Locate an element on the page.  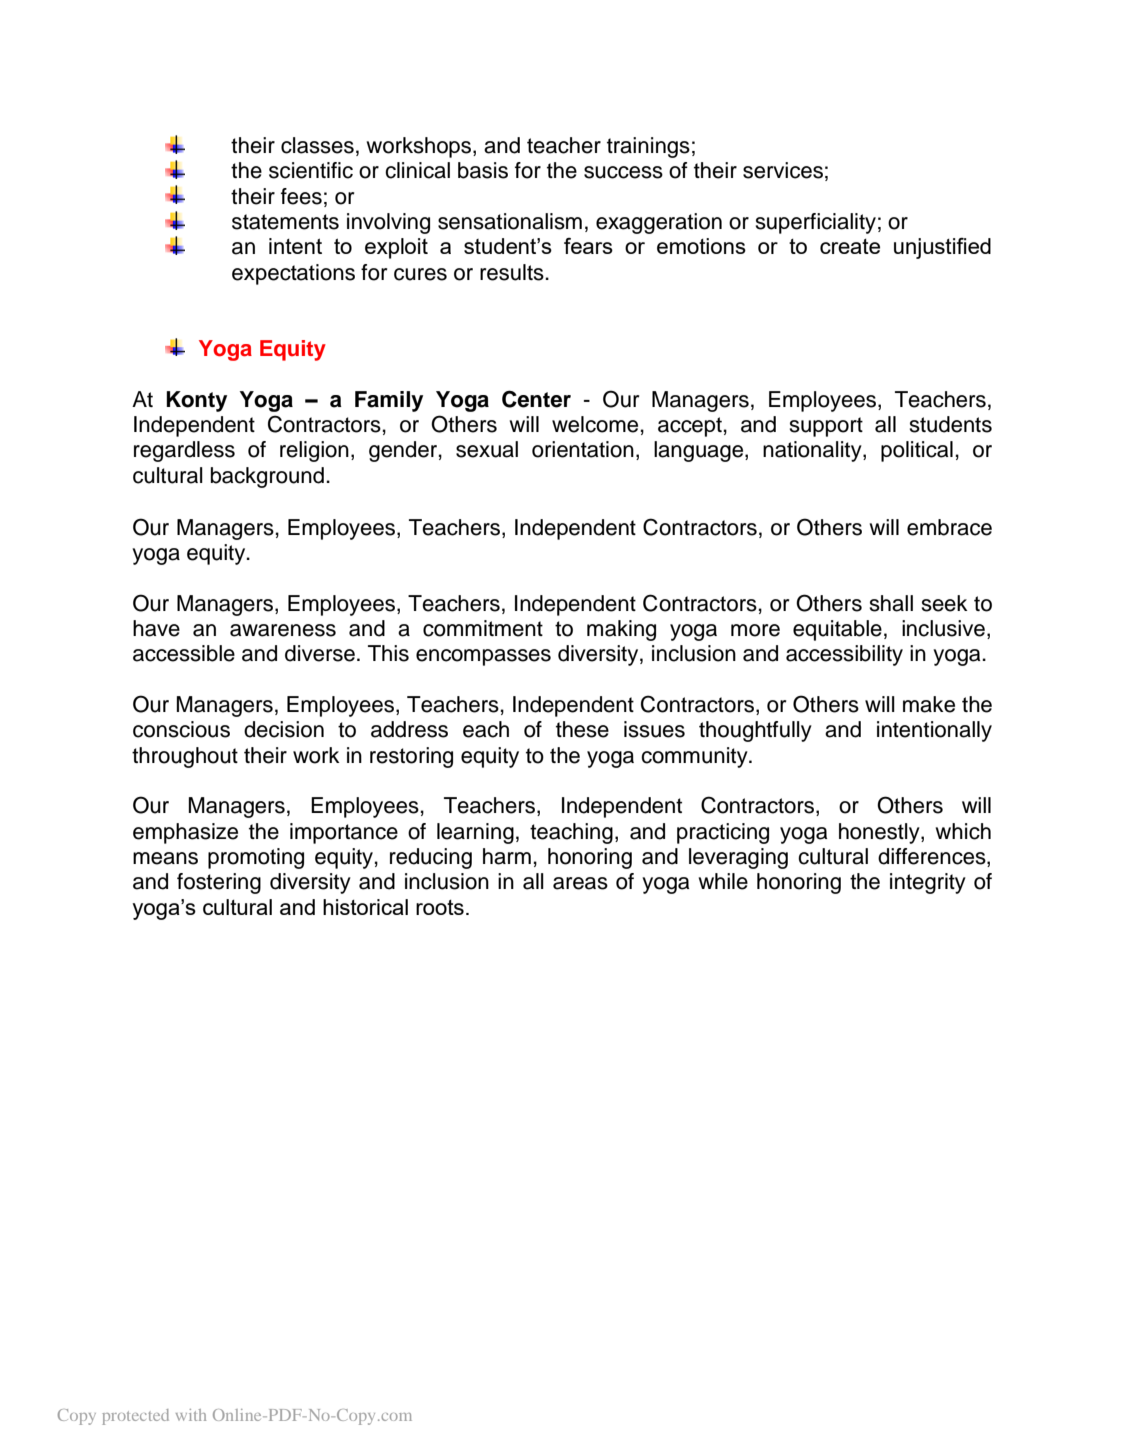
background is located at coordinates (267, 477).
